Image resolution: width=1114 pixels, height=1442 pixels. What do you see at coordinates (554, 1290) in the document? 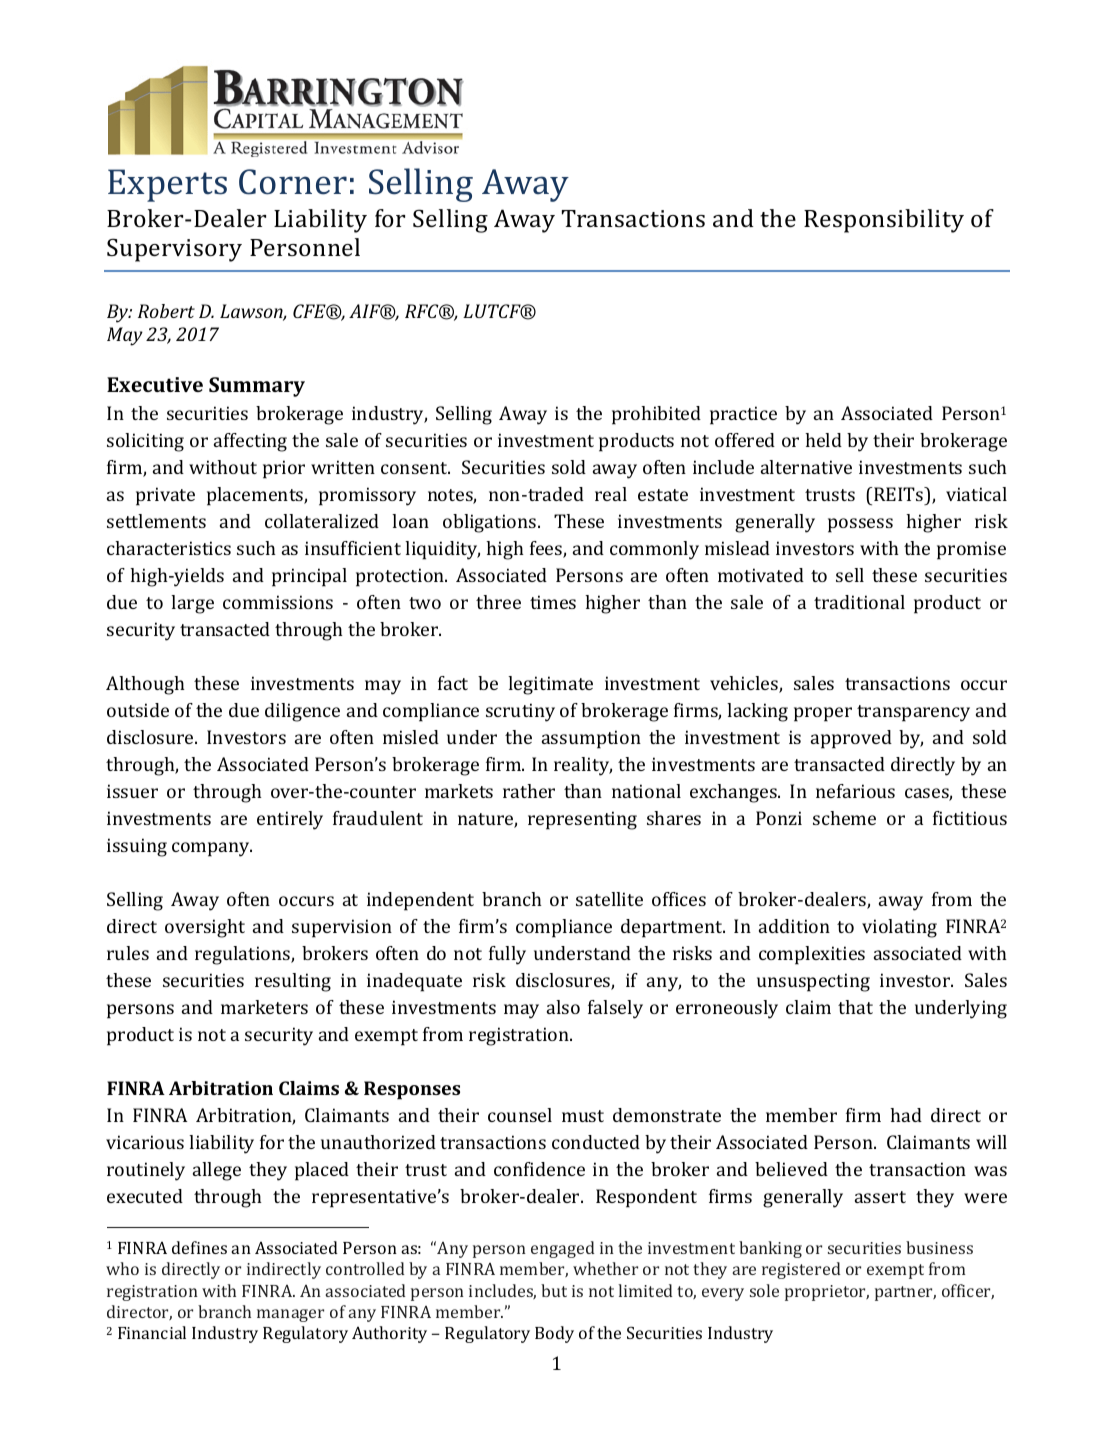
I see `but` at bounding box center [554, 1290].
